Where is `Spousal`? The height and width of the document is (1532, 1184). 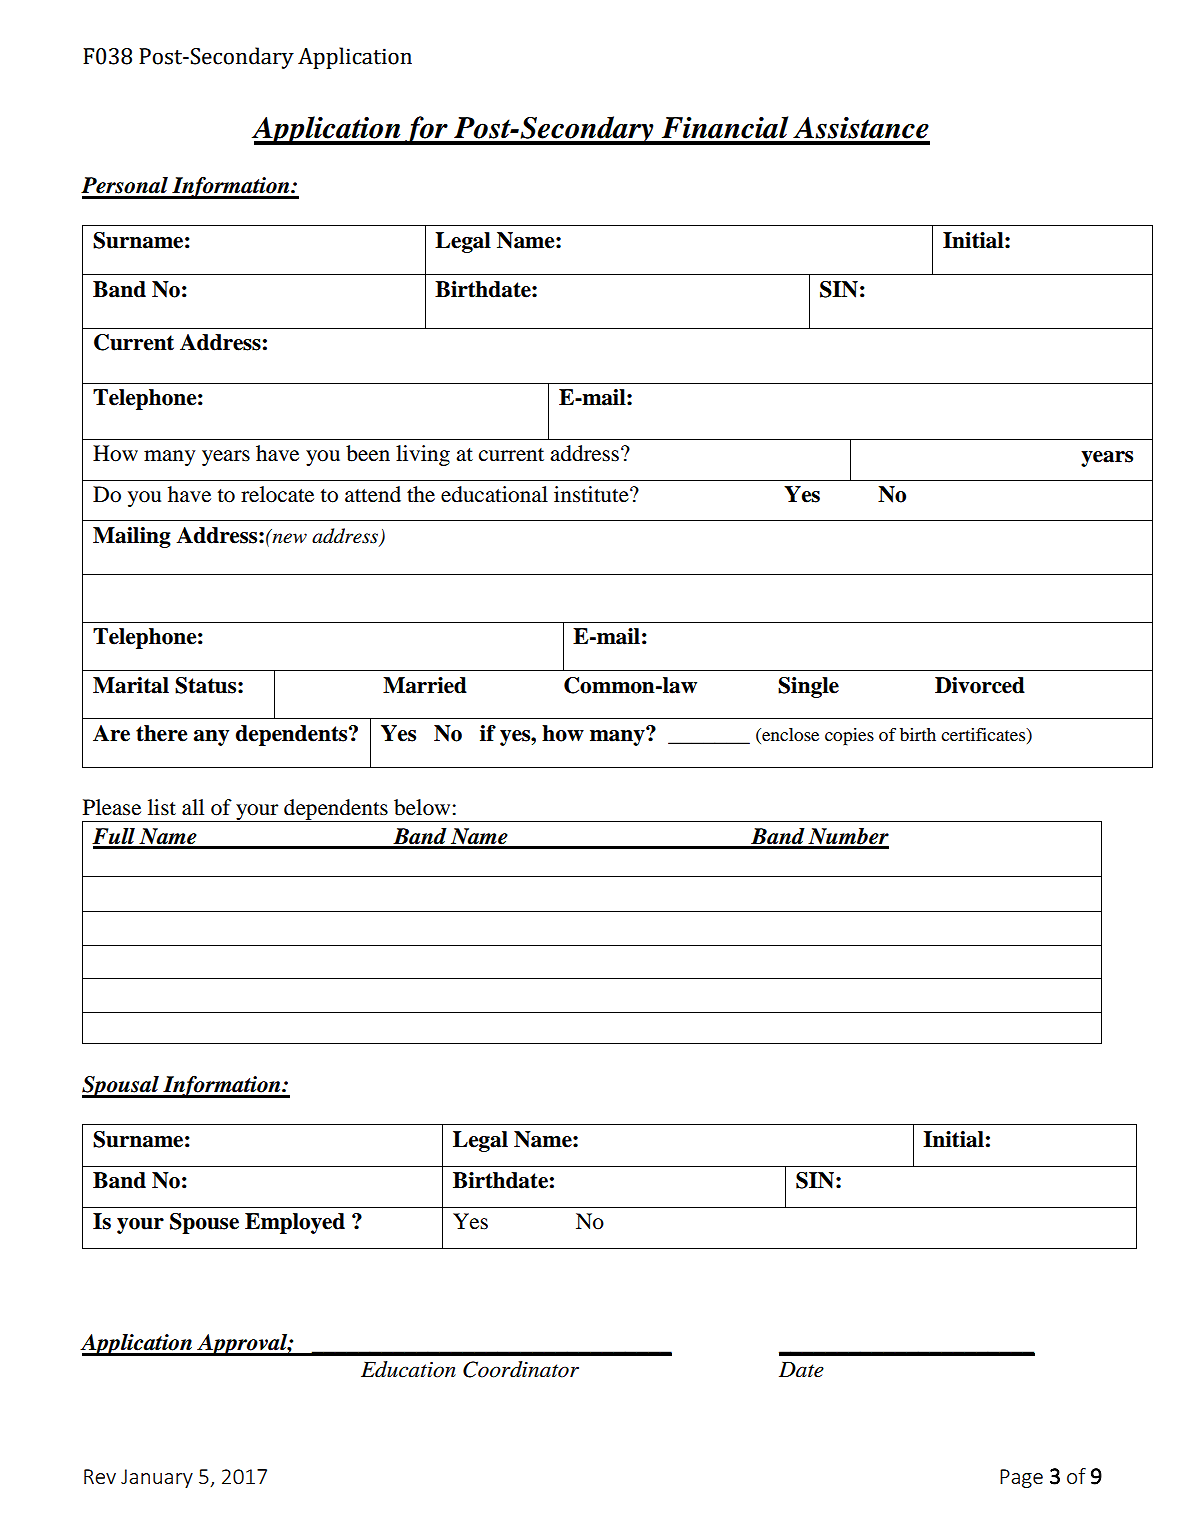 Spousal is located at coordinates (121, 1087).
